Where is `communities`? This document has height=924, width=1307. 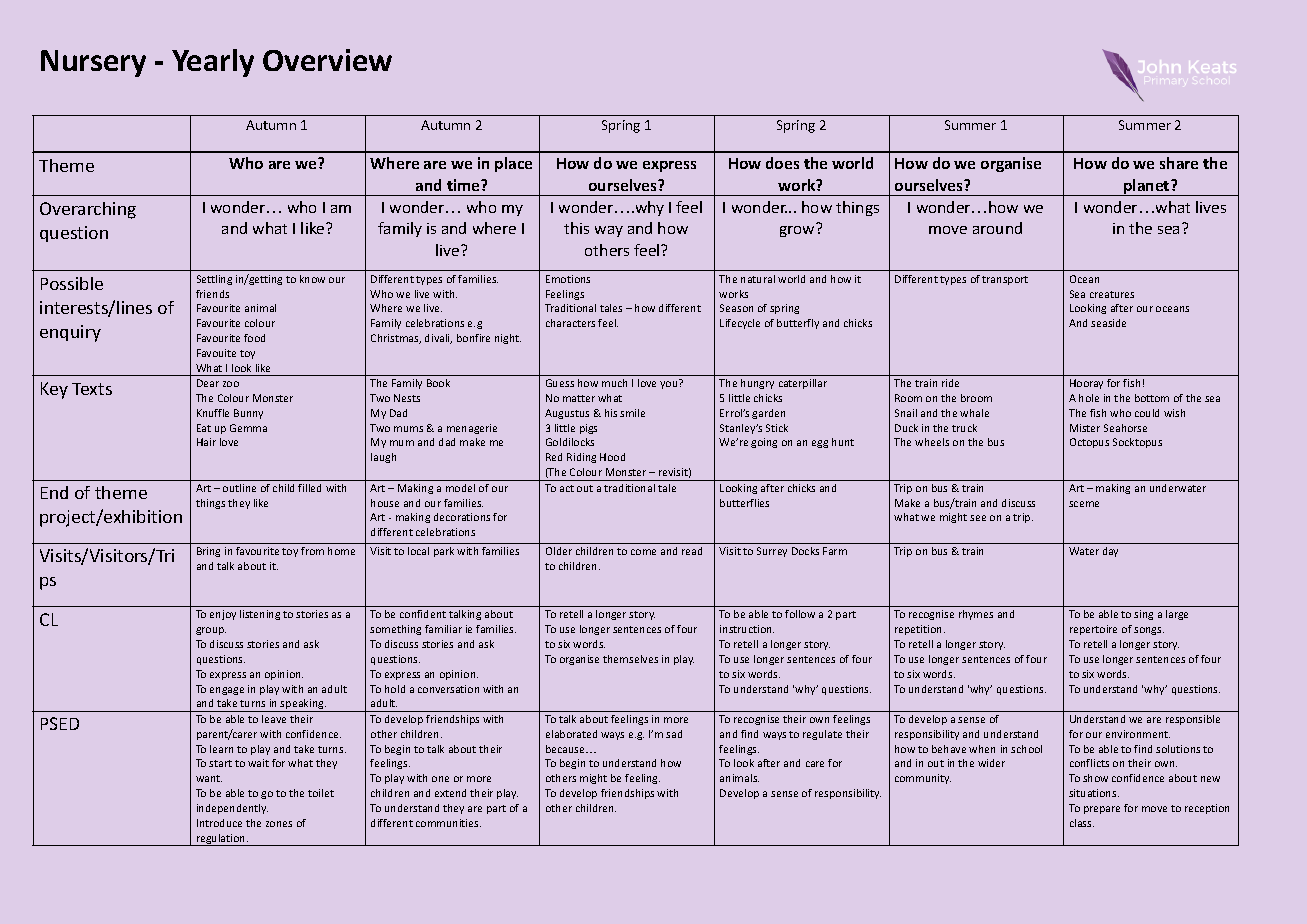
communities is located at coordinates (448, 823).
